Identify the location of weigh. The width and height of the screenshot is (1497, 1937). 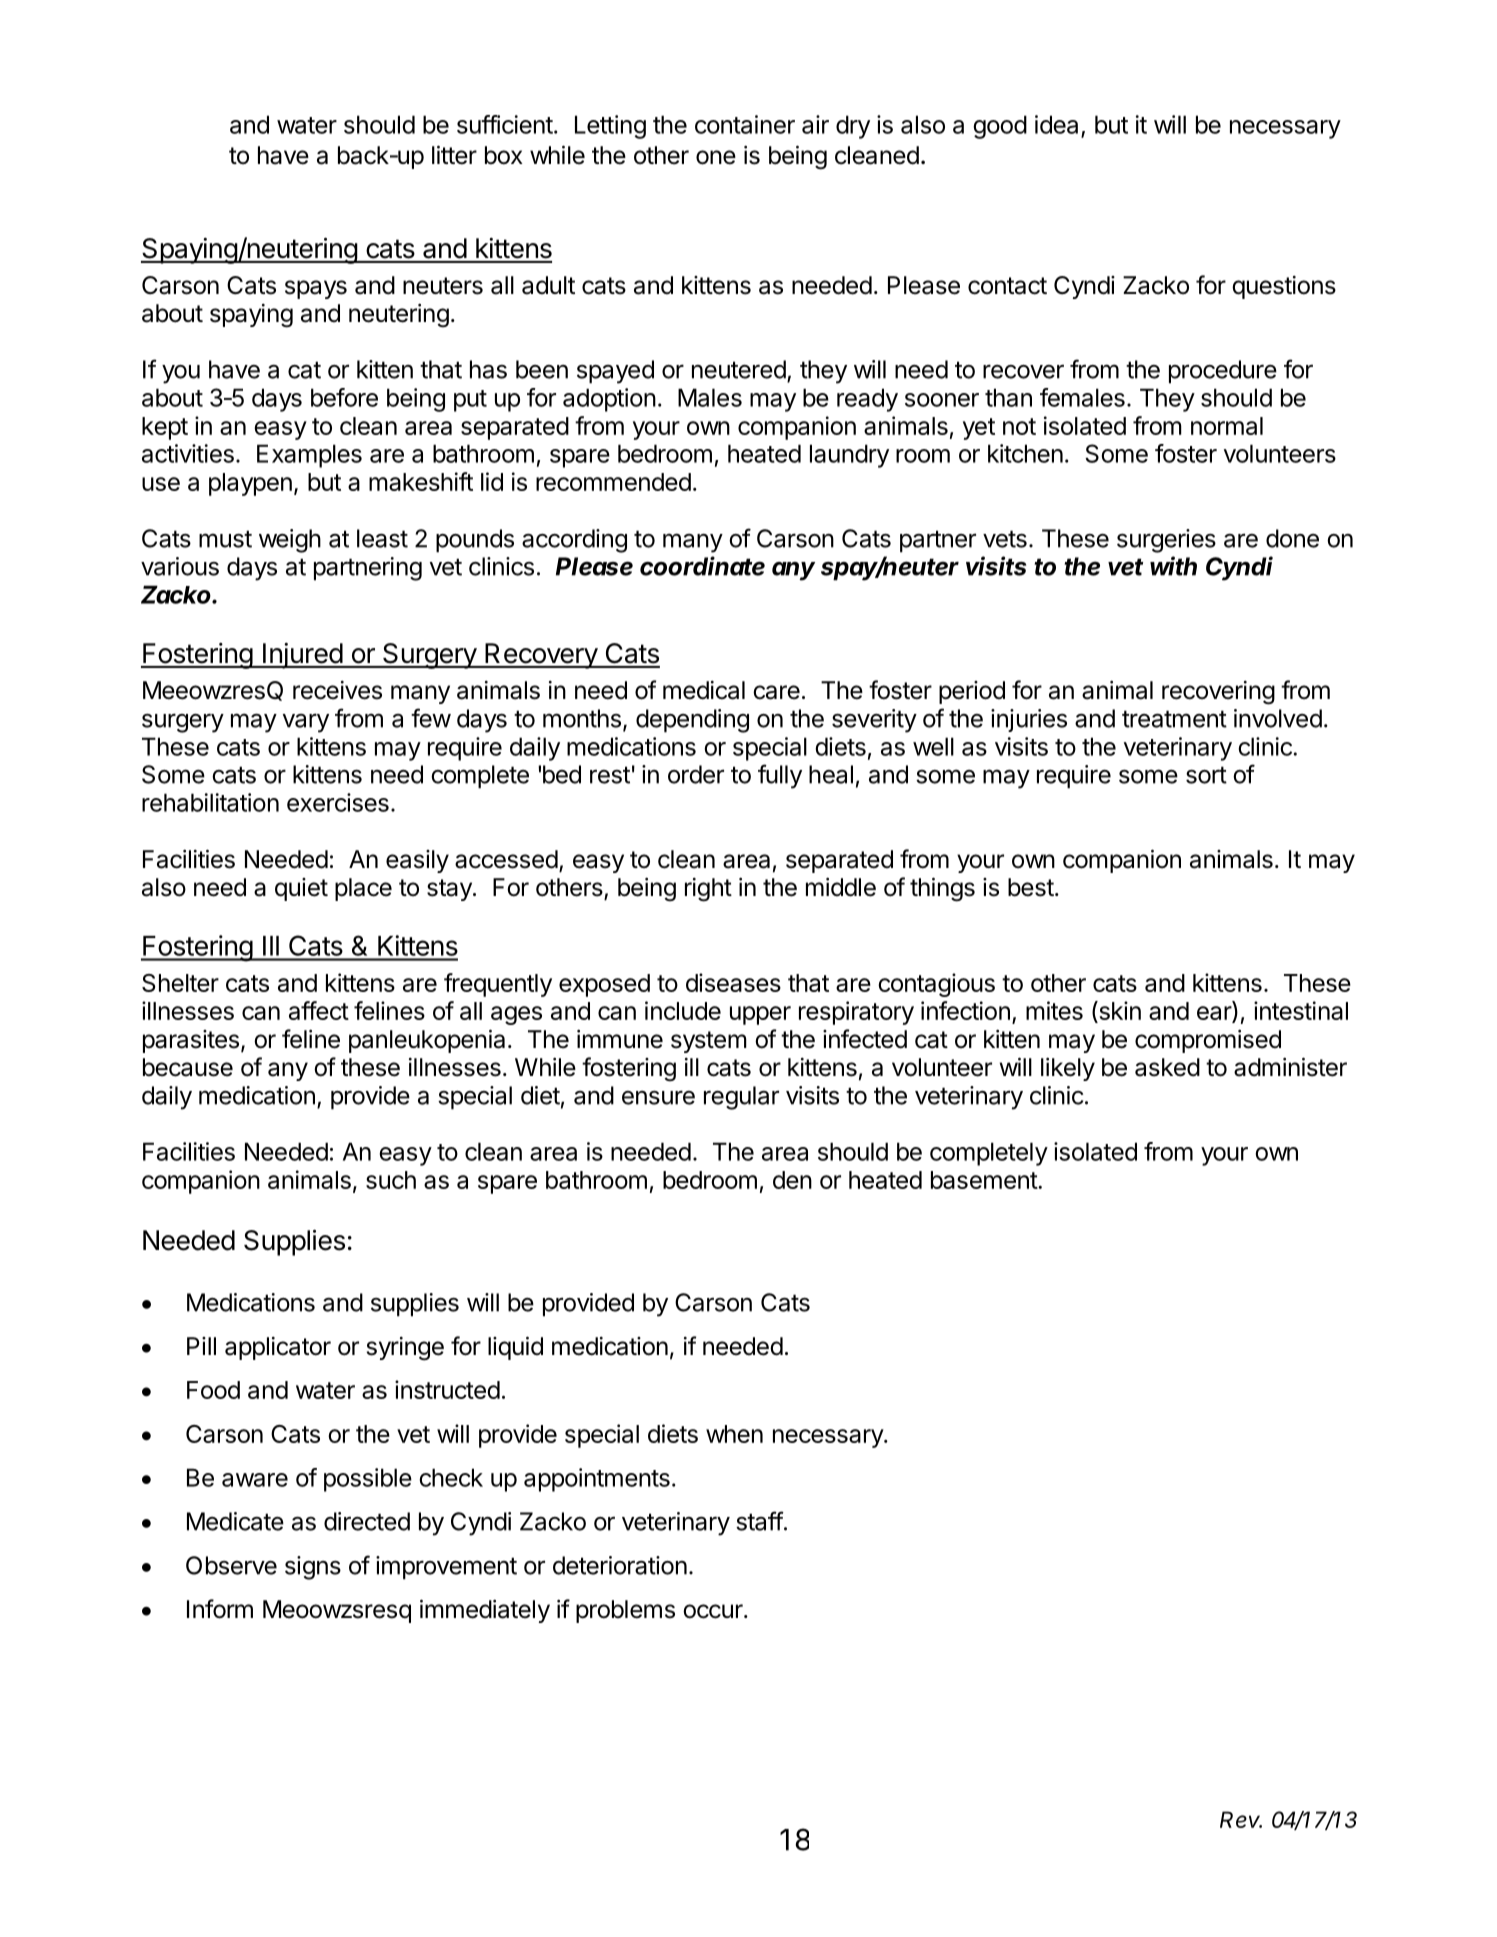
(290, 541).
